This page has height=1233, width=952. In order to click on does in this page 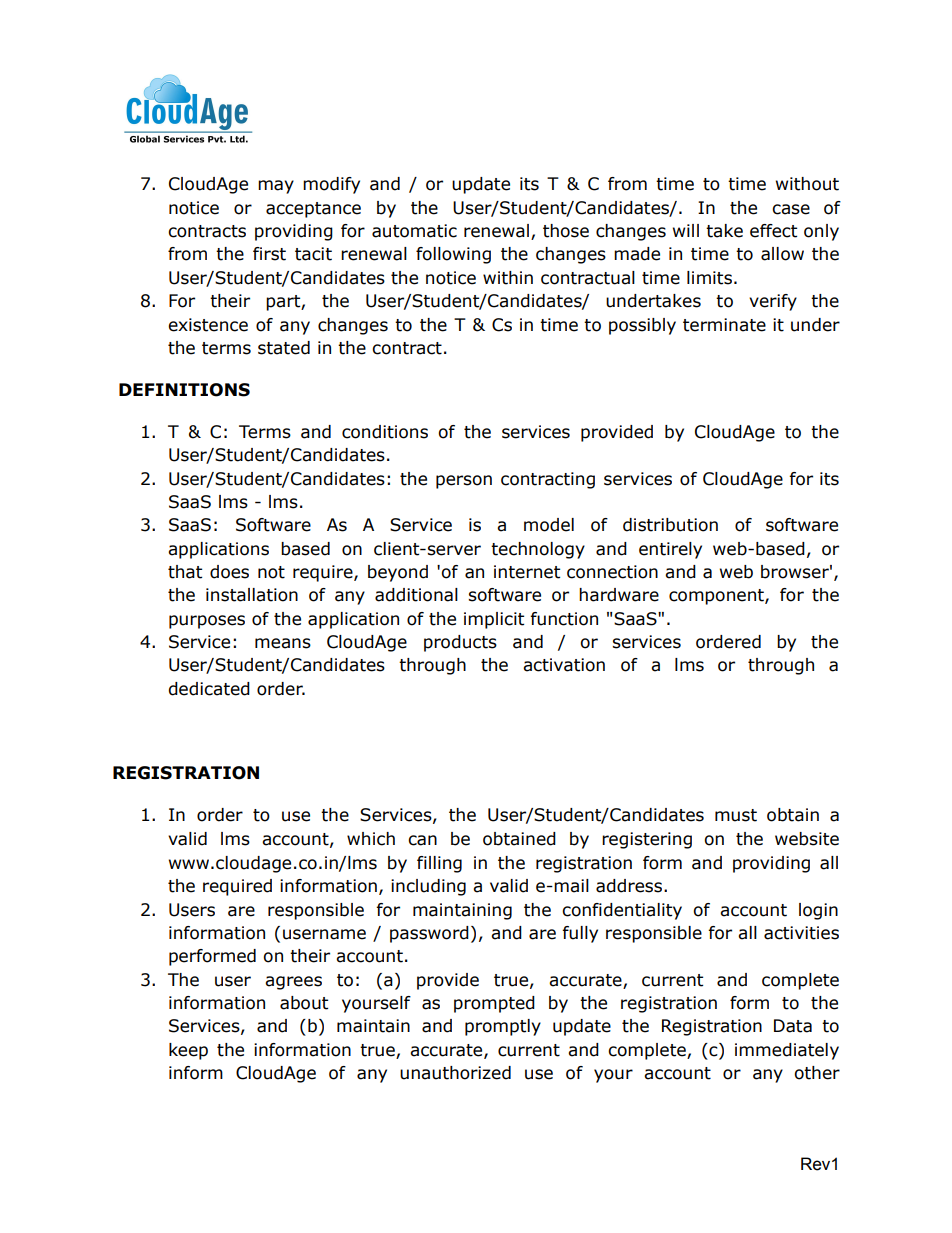, I will do `click(229, 572)`.
